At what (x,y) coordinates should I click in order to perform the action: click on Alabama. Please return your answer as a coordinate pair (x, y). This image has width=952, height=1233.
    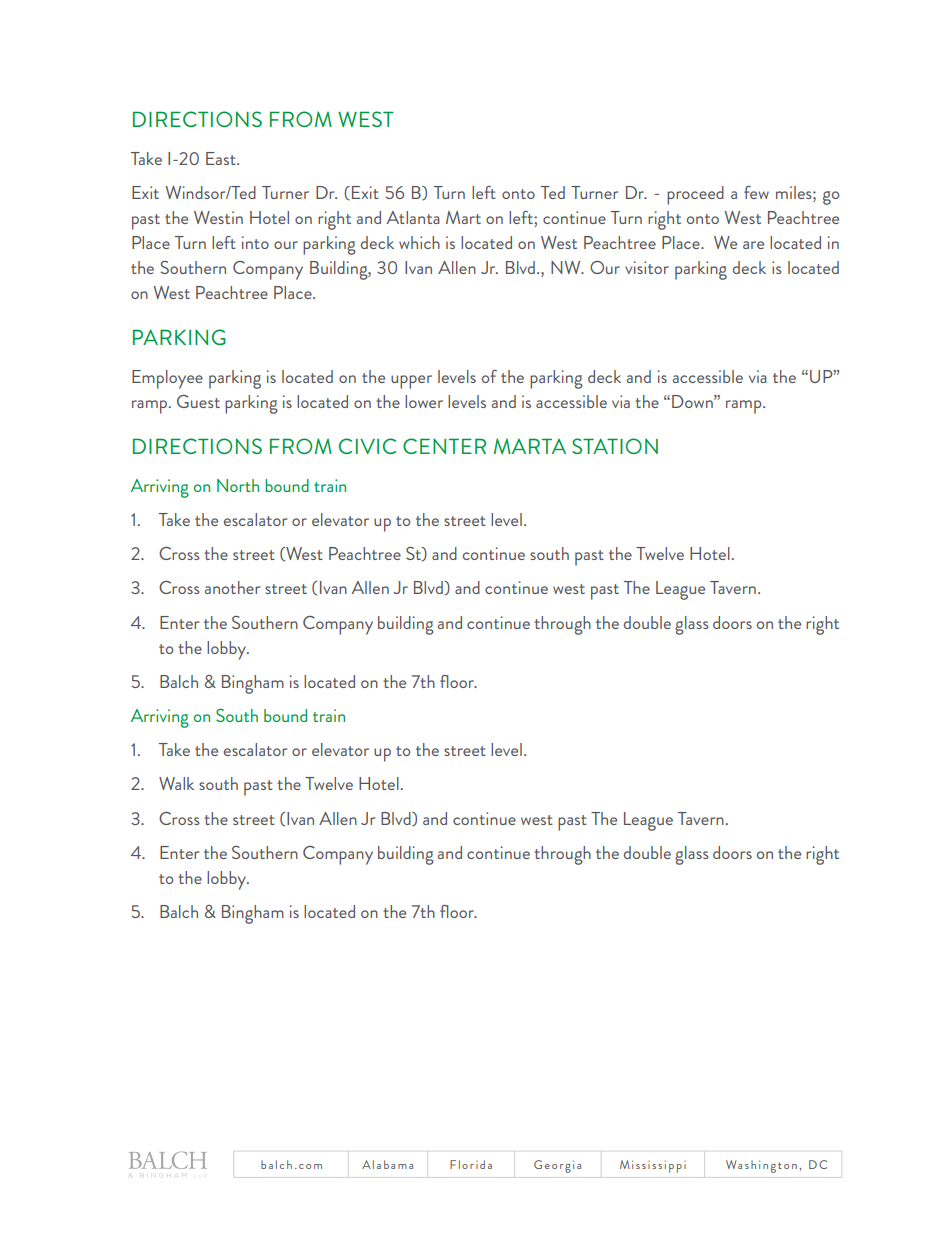
    Looking at the image, I should click on (387, 1164).
